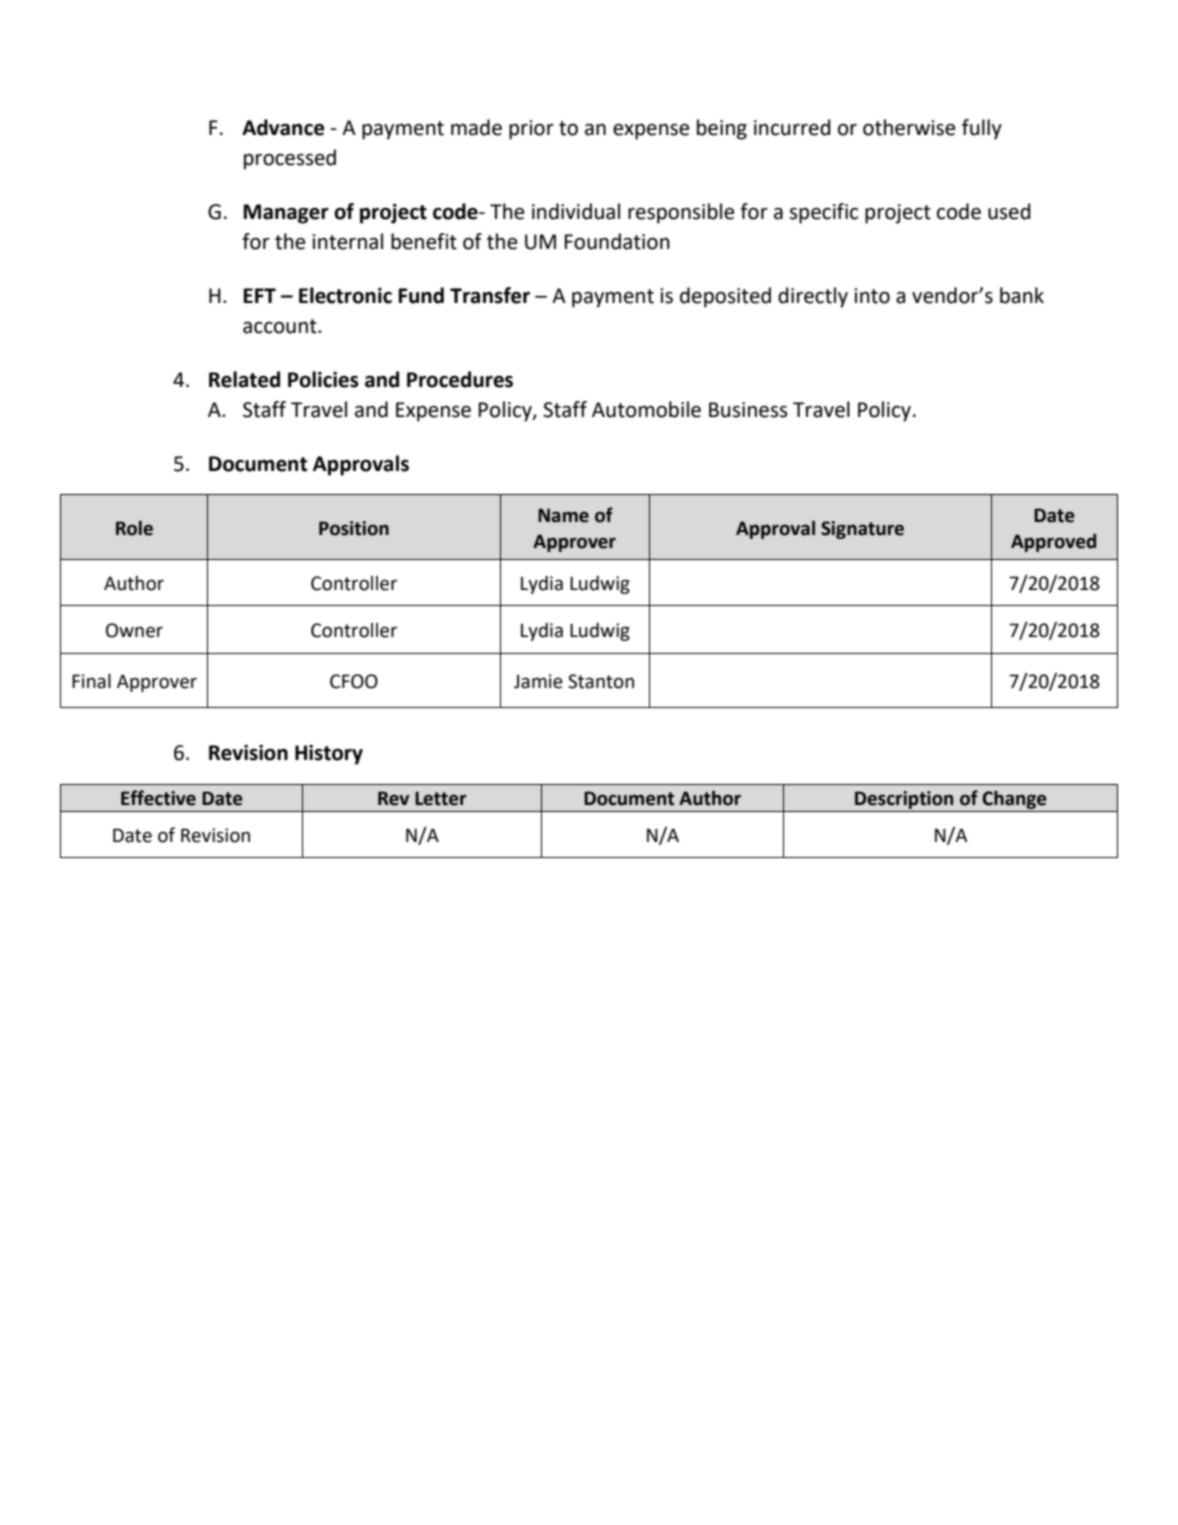 The height and width of the screenshot is (1525, 1178). Describe the element at coordinates (531, 130) in the screenshot. I see `prior` at that location.
